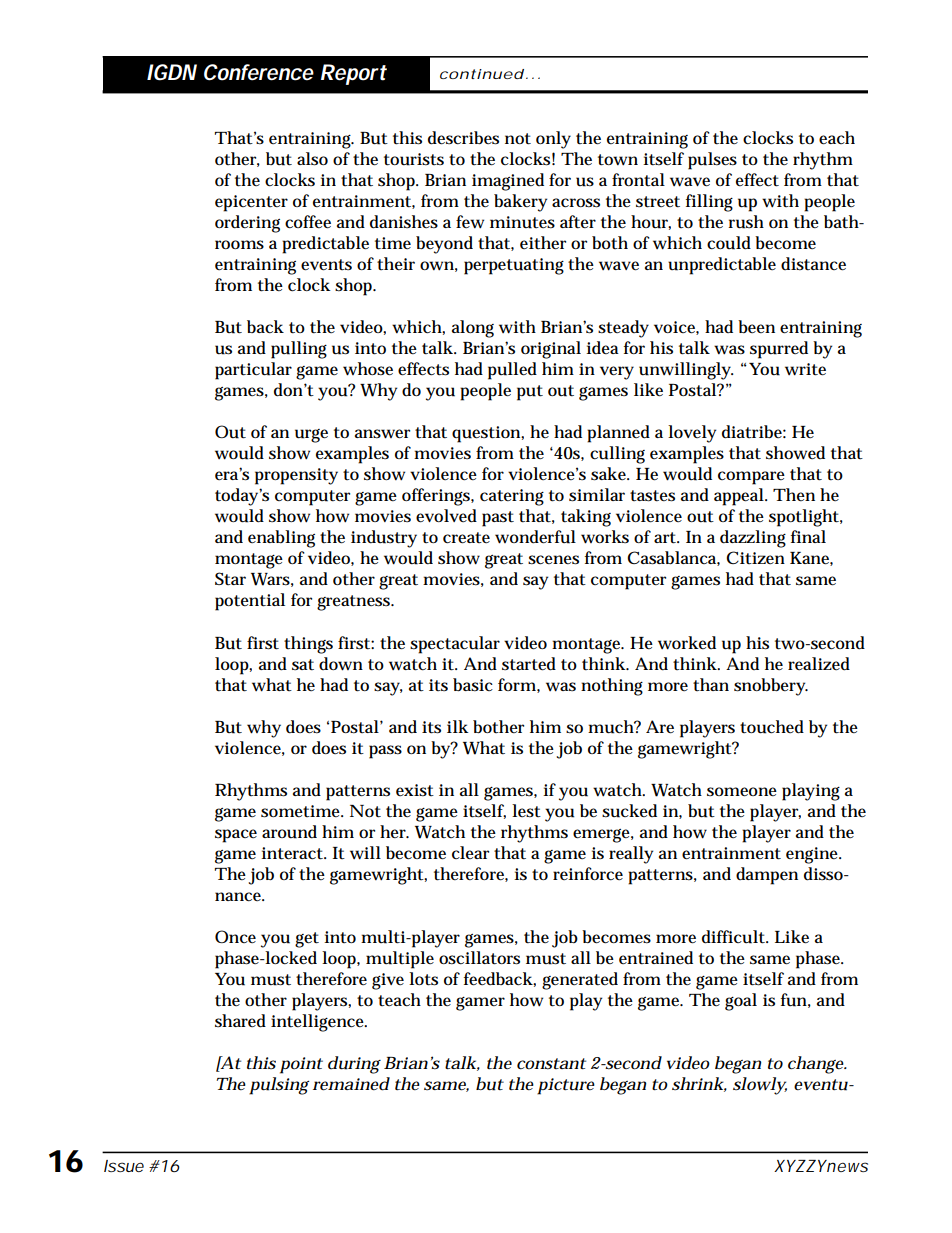  I want to click on Citizen, so click(755, 557).
